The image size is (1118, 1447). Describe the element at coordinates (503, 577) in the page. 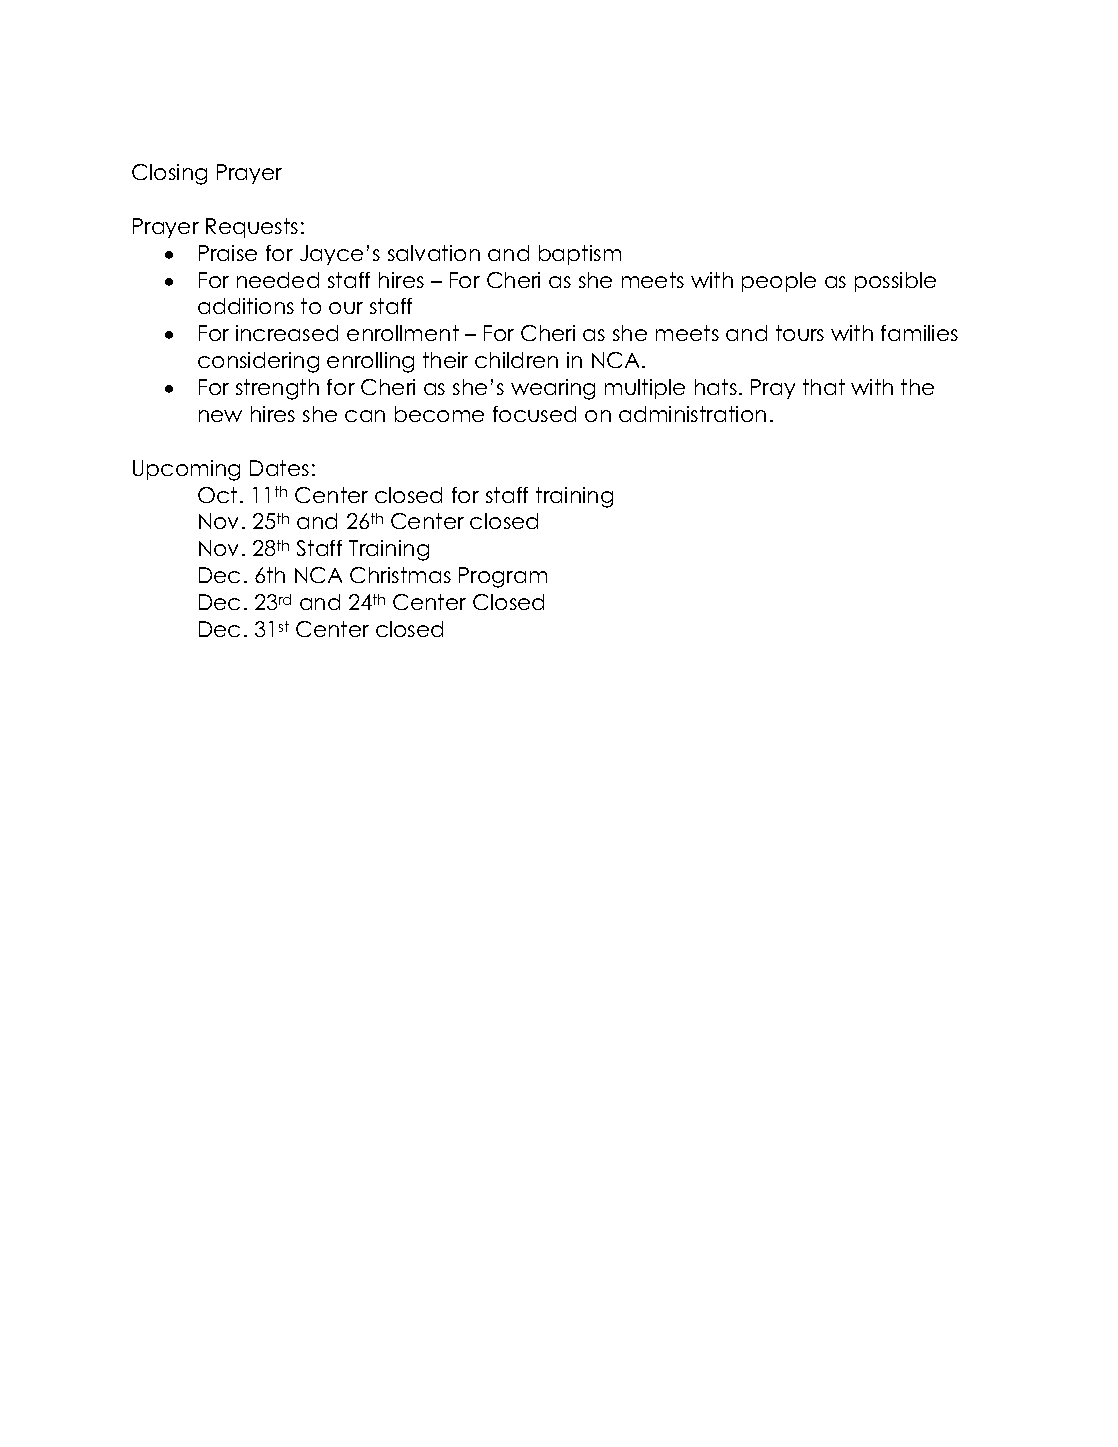

I see `Program` at that location.
